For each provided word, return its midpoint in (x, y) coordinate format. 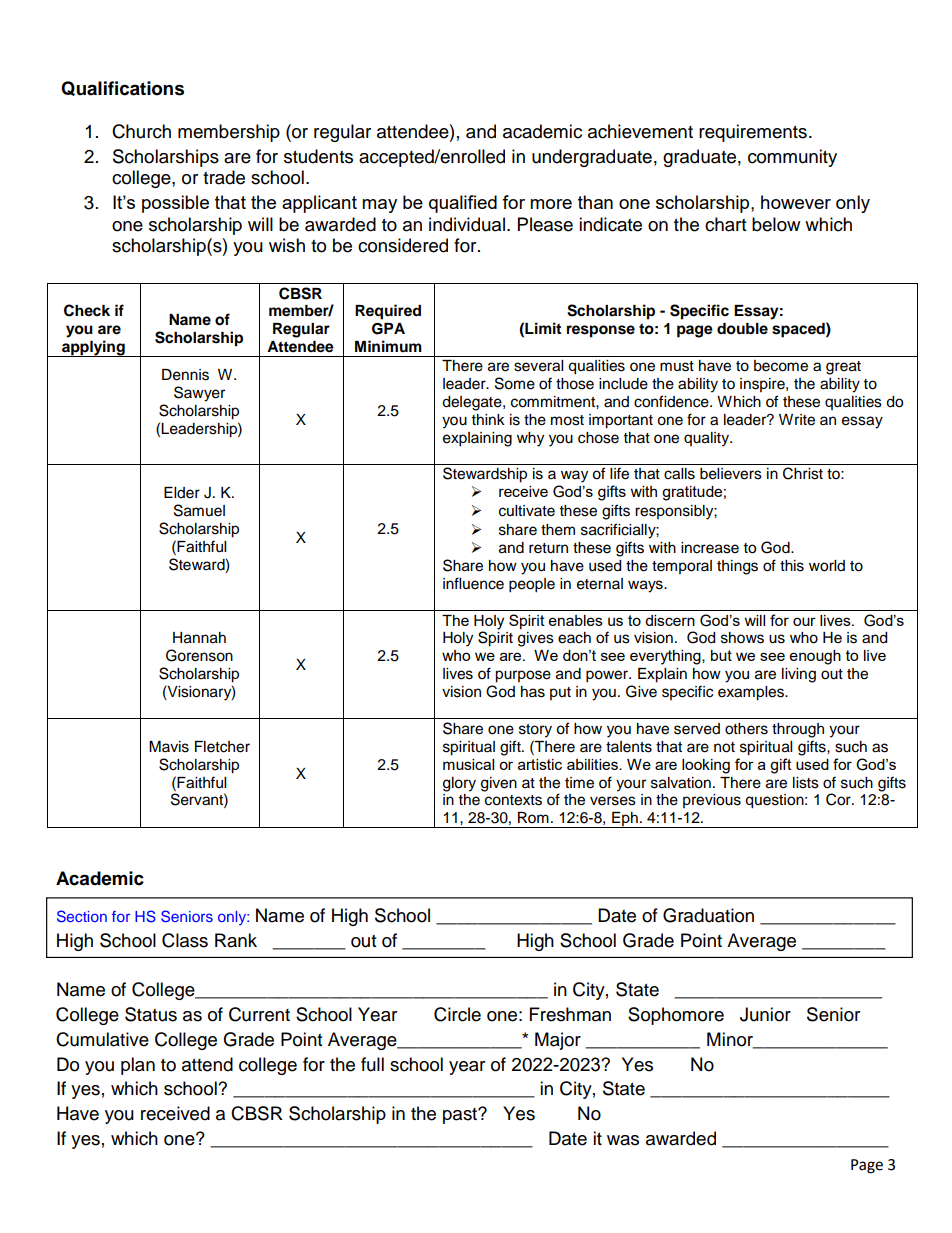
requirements (753, 133)
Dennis (185, 375)
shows (742, 638)
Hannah (199, 638)
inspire (763, 385)
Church (141, 131)
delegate (473, 403)
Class (185, 940)
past (461, 1116)
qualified (463, 204)
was (623, 1140)
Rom (533, 818)
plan (138, 1066)
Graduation (708, 915)
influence (473, 583)
